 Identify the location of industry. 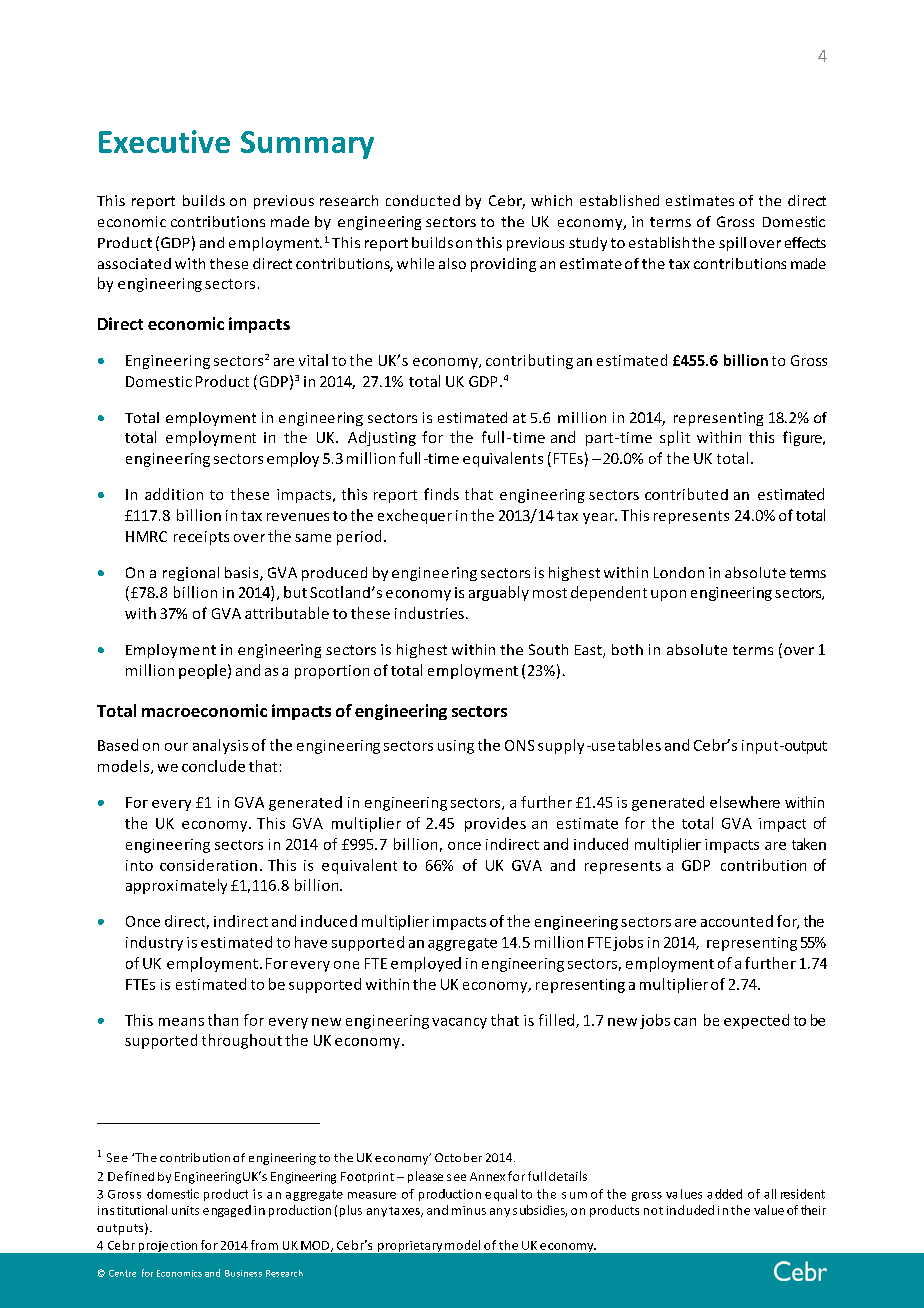
(154, 943).
